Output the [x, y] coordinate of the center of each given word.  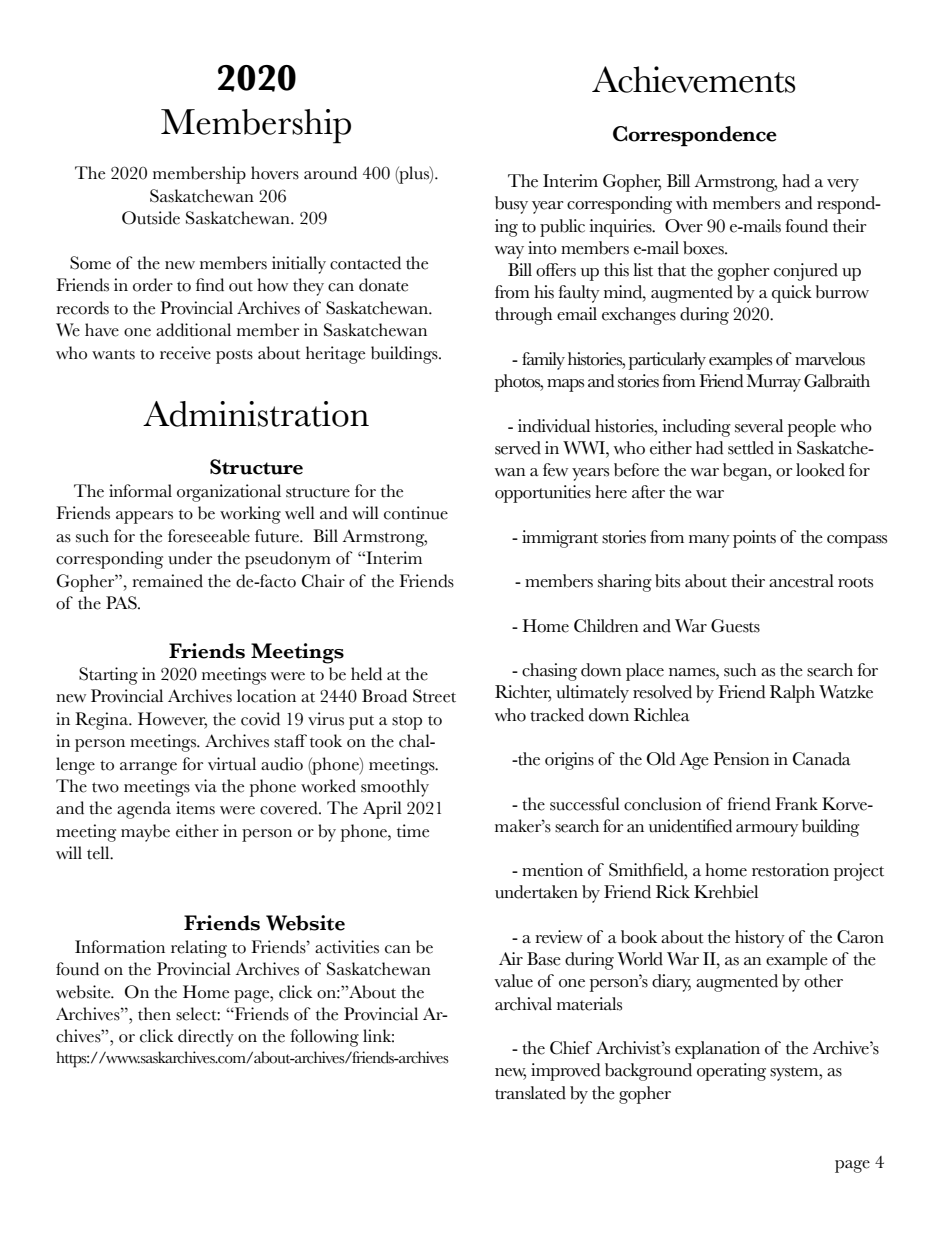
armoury [767, 830]
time [413, 831]
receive [185, 353]
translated [530, 1093]
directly [206, 1038]
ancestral [801, 581]
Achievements [694, 79]
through [523, 316]
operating [731, 1072]
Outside [151, 218]
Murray [774, 383]
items [195, 808]
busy [511, 205]
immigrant [560, 539]
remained [167, 581]
